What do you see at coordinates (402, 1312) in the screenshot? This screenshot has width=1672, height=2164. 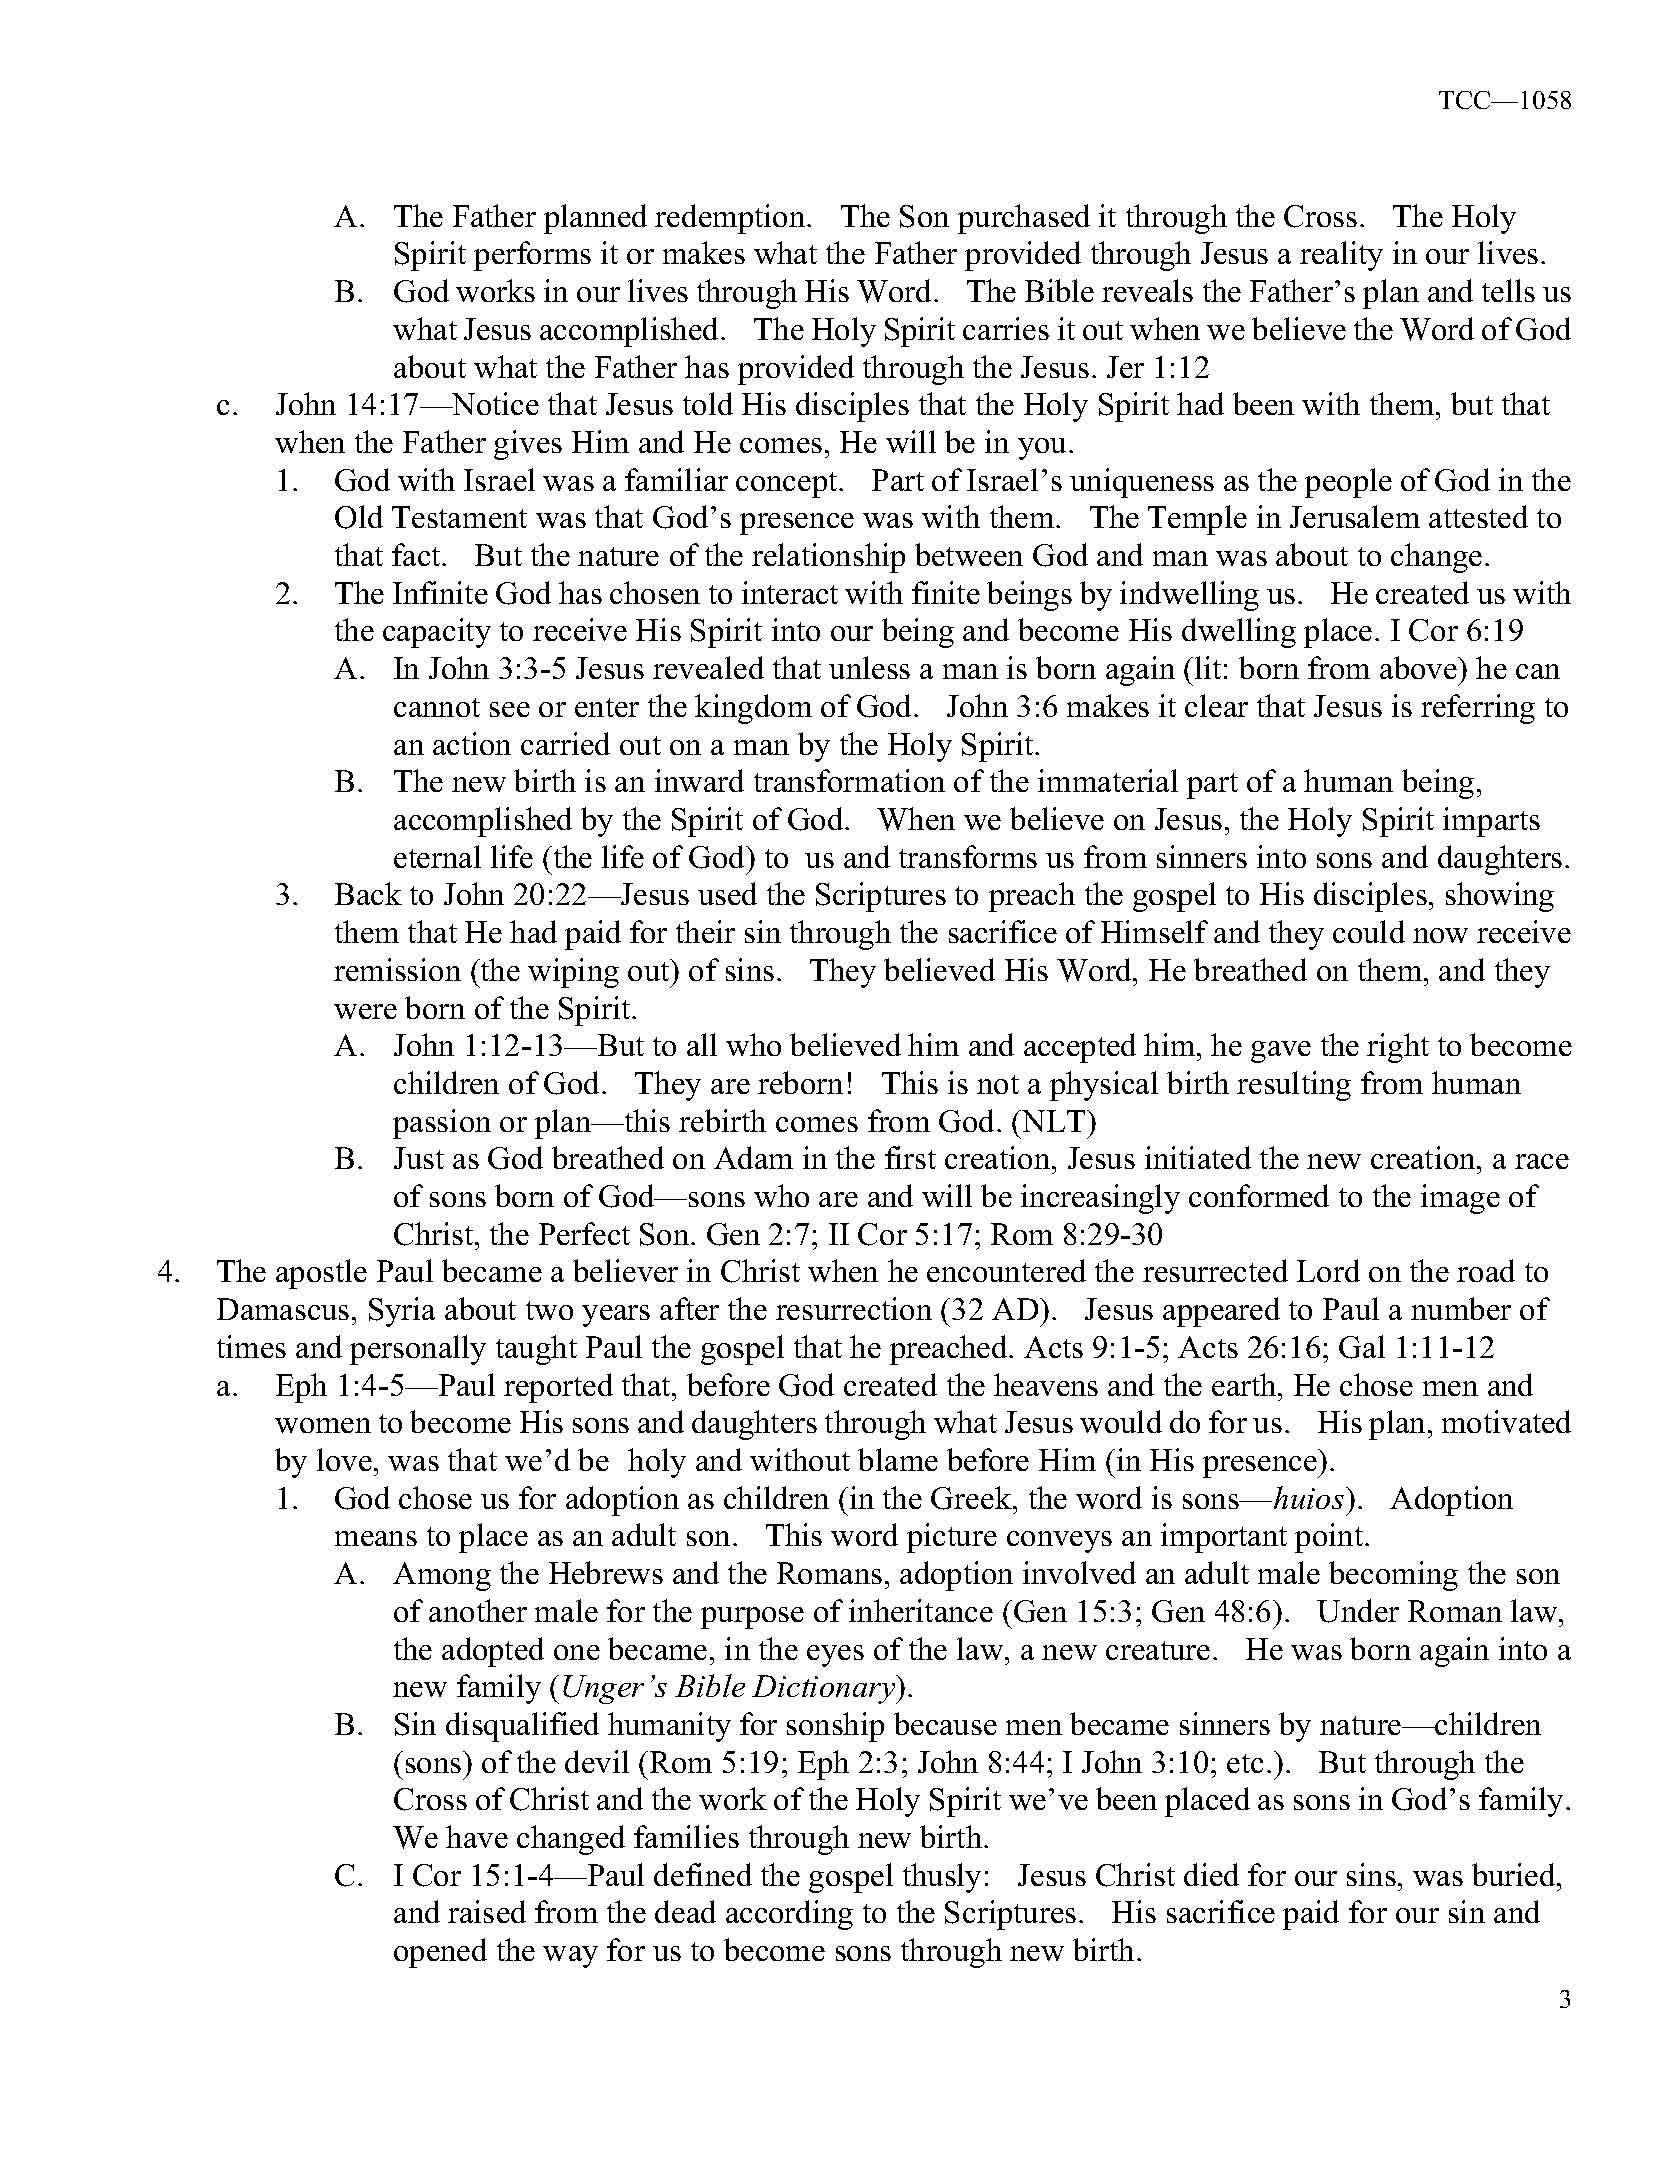 I see `Syria` at bounding box center [402, 1312].
